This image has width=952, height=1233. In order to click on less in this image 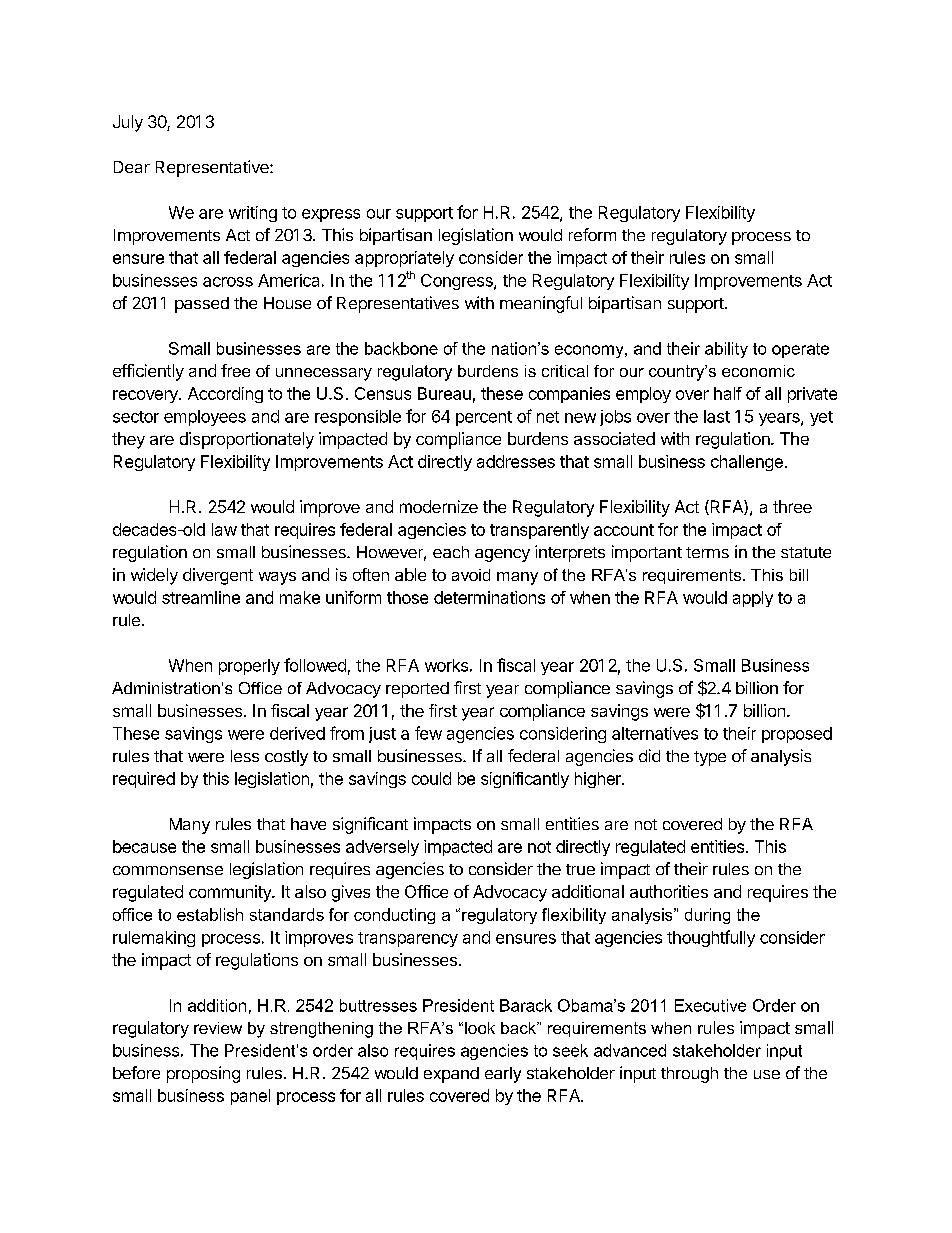, I will do `click(245, 756)`.
